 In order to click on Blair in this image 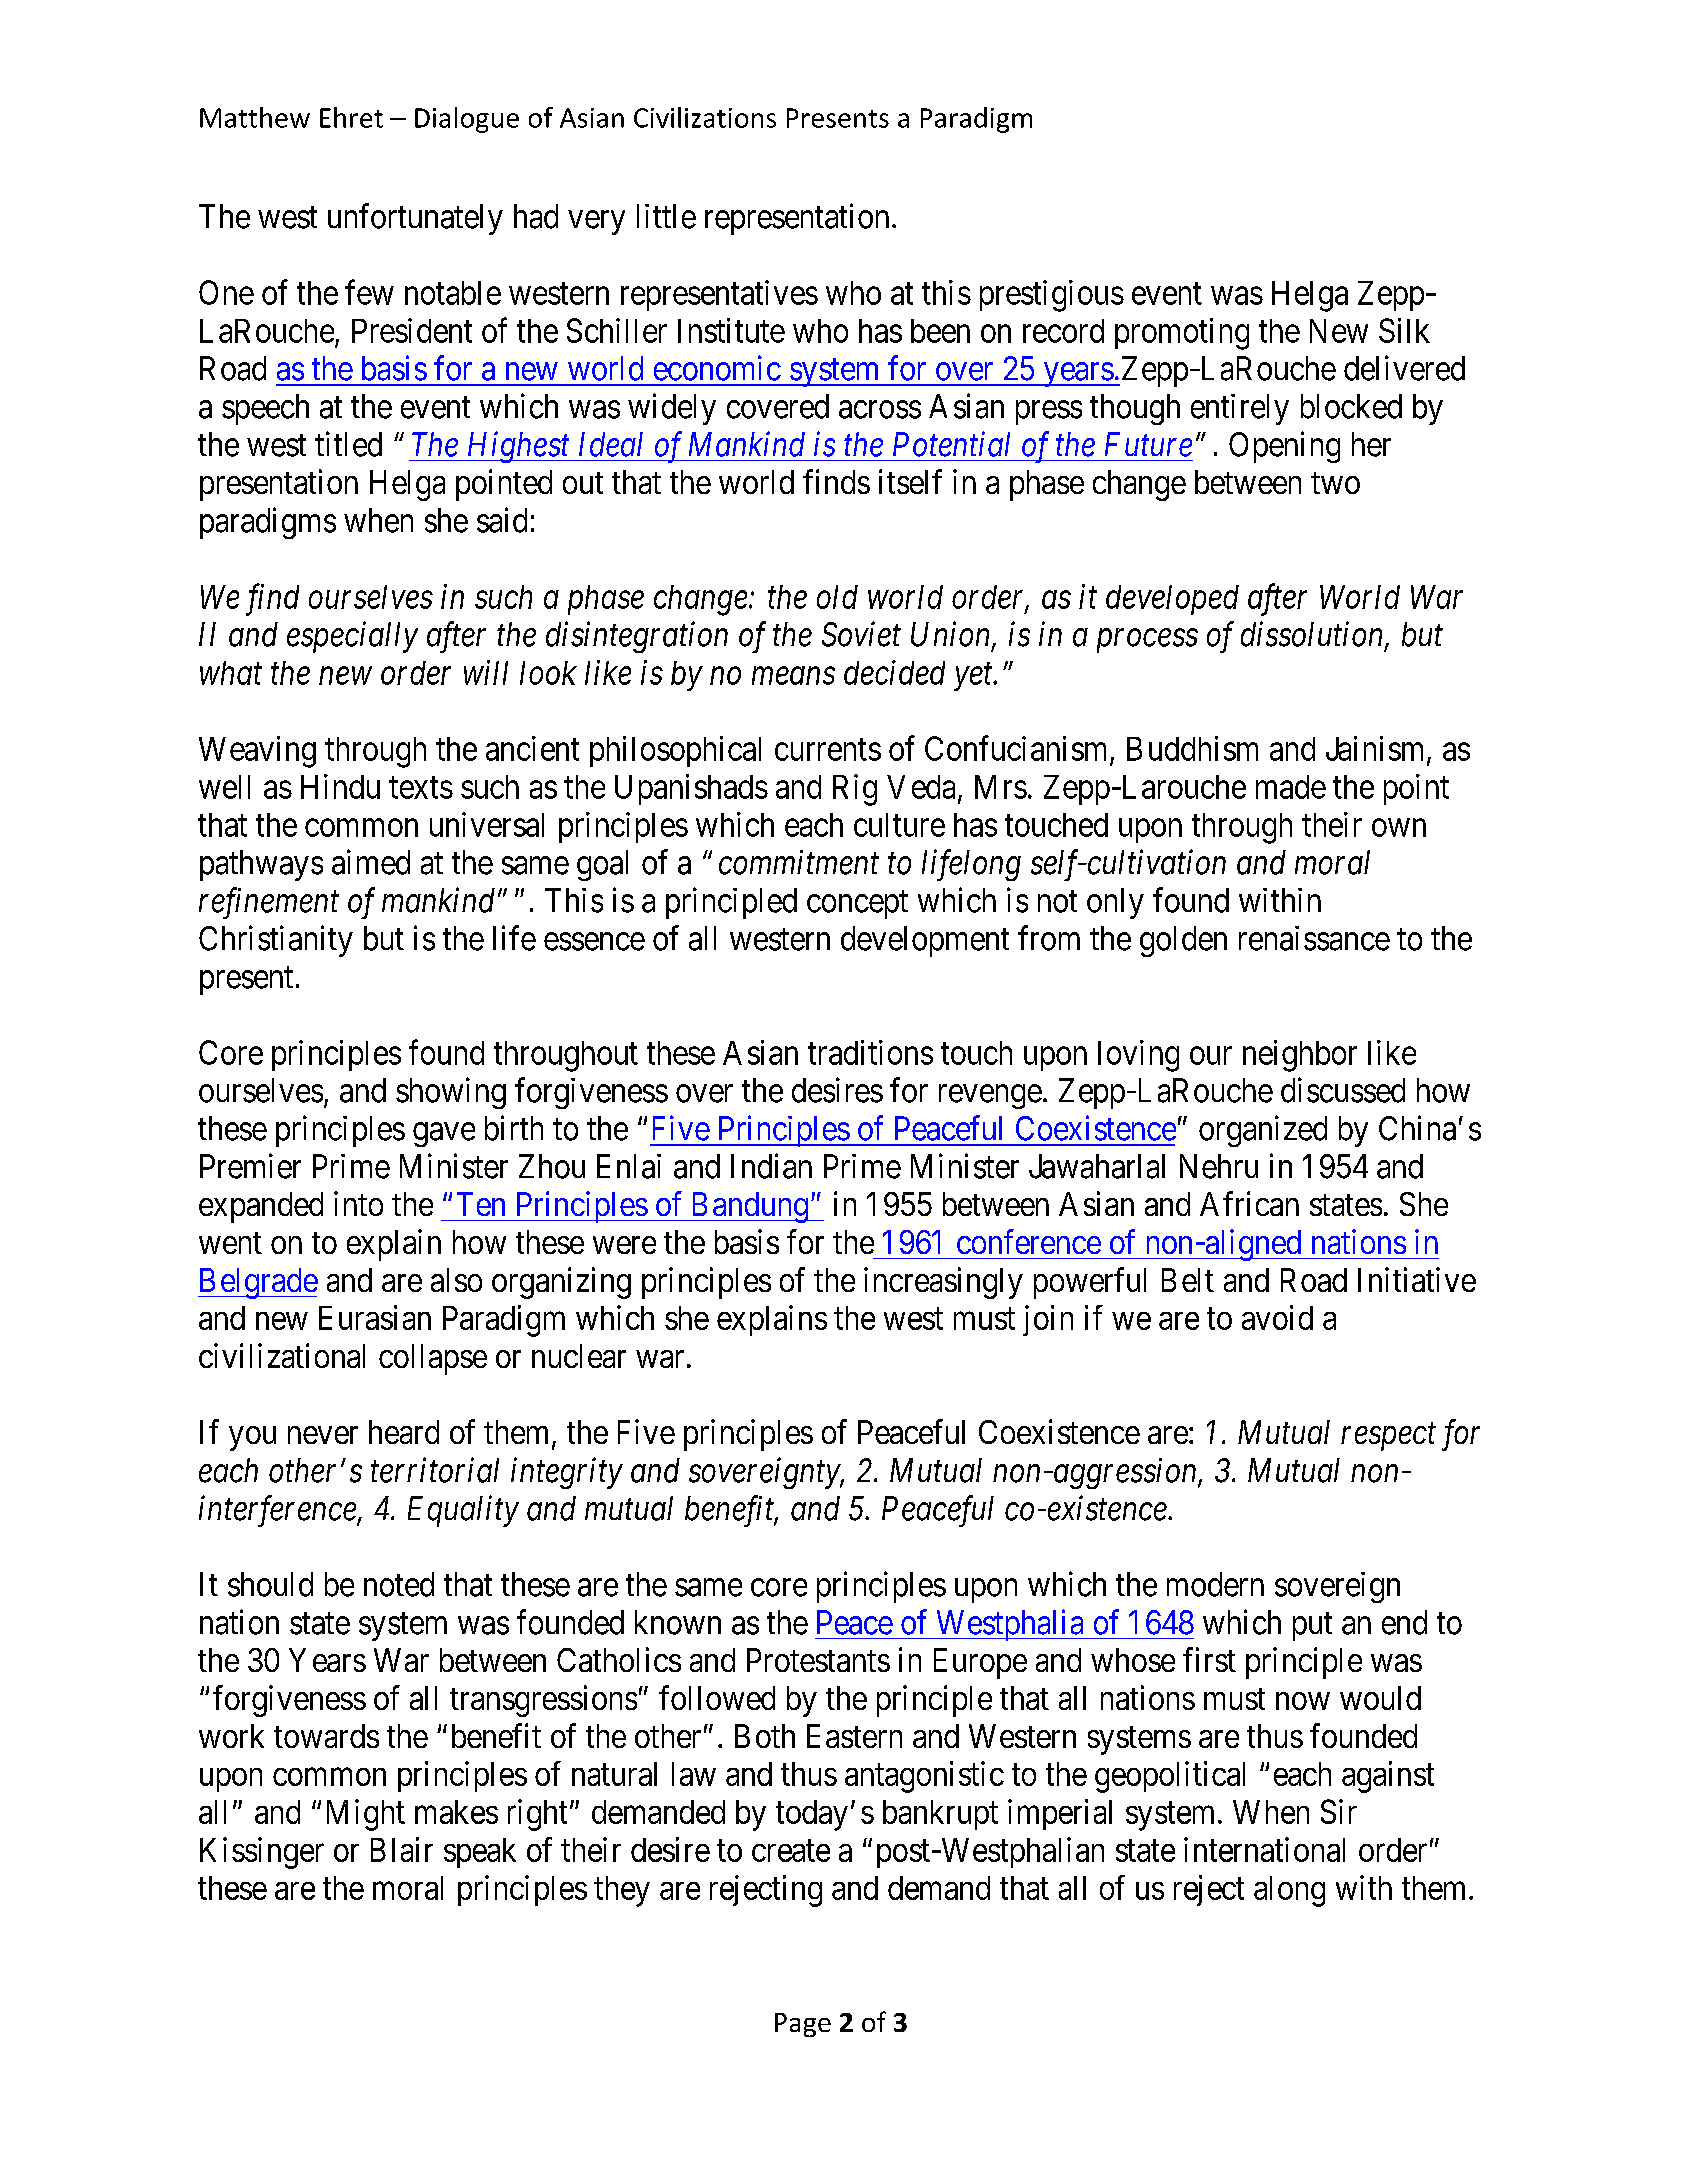, I will do `click(402, 1849)`.
